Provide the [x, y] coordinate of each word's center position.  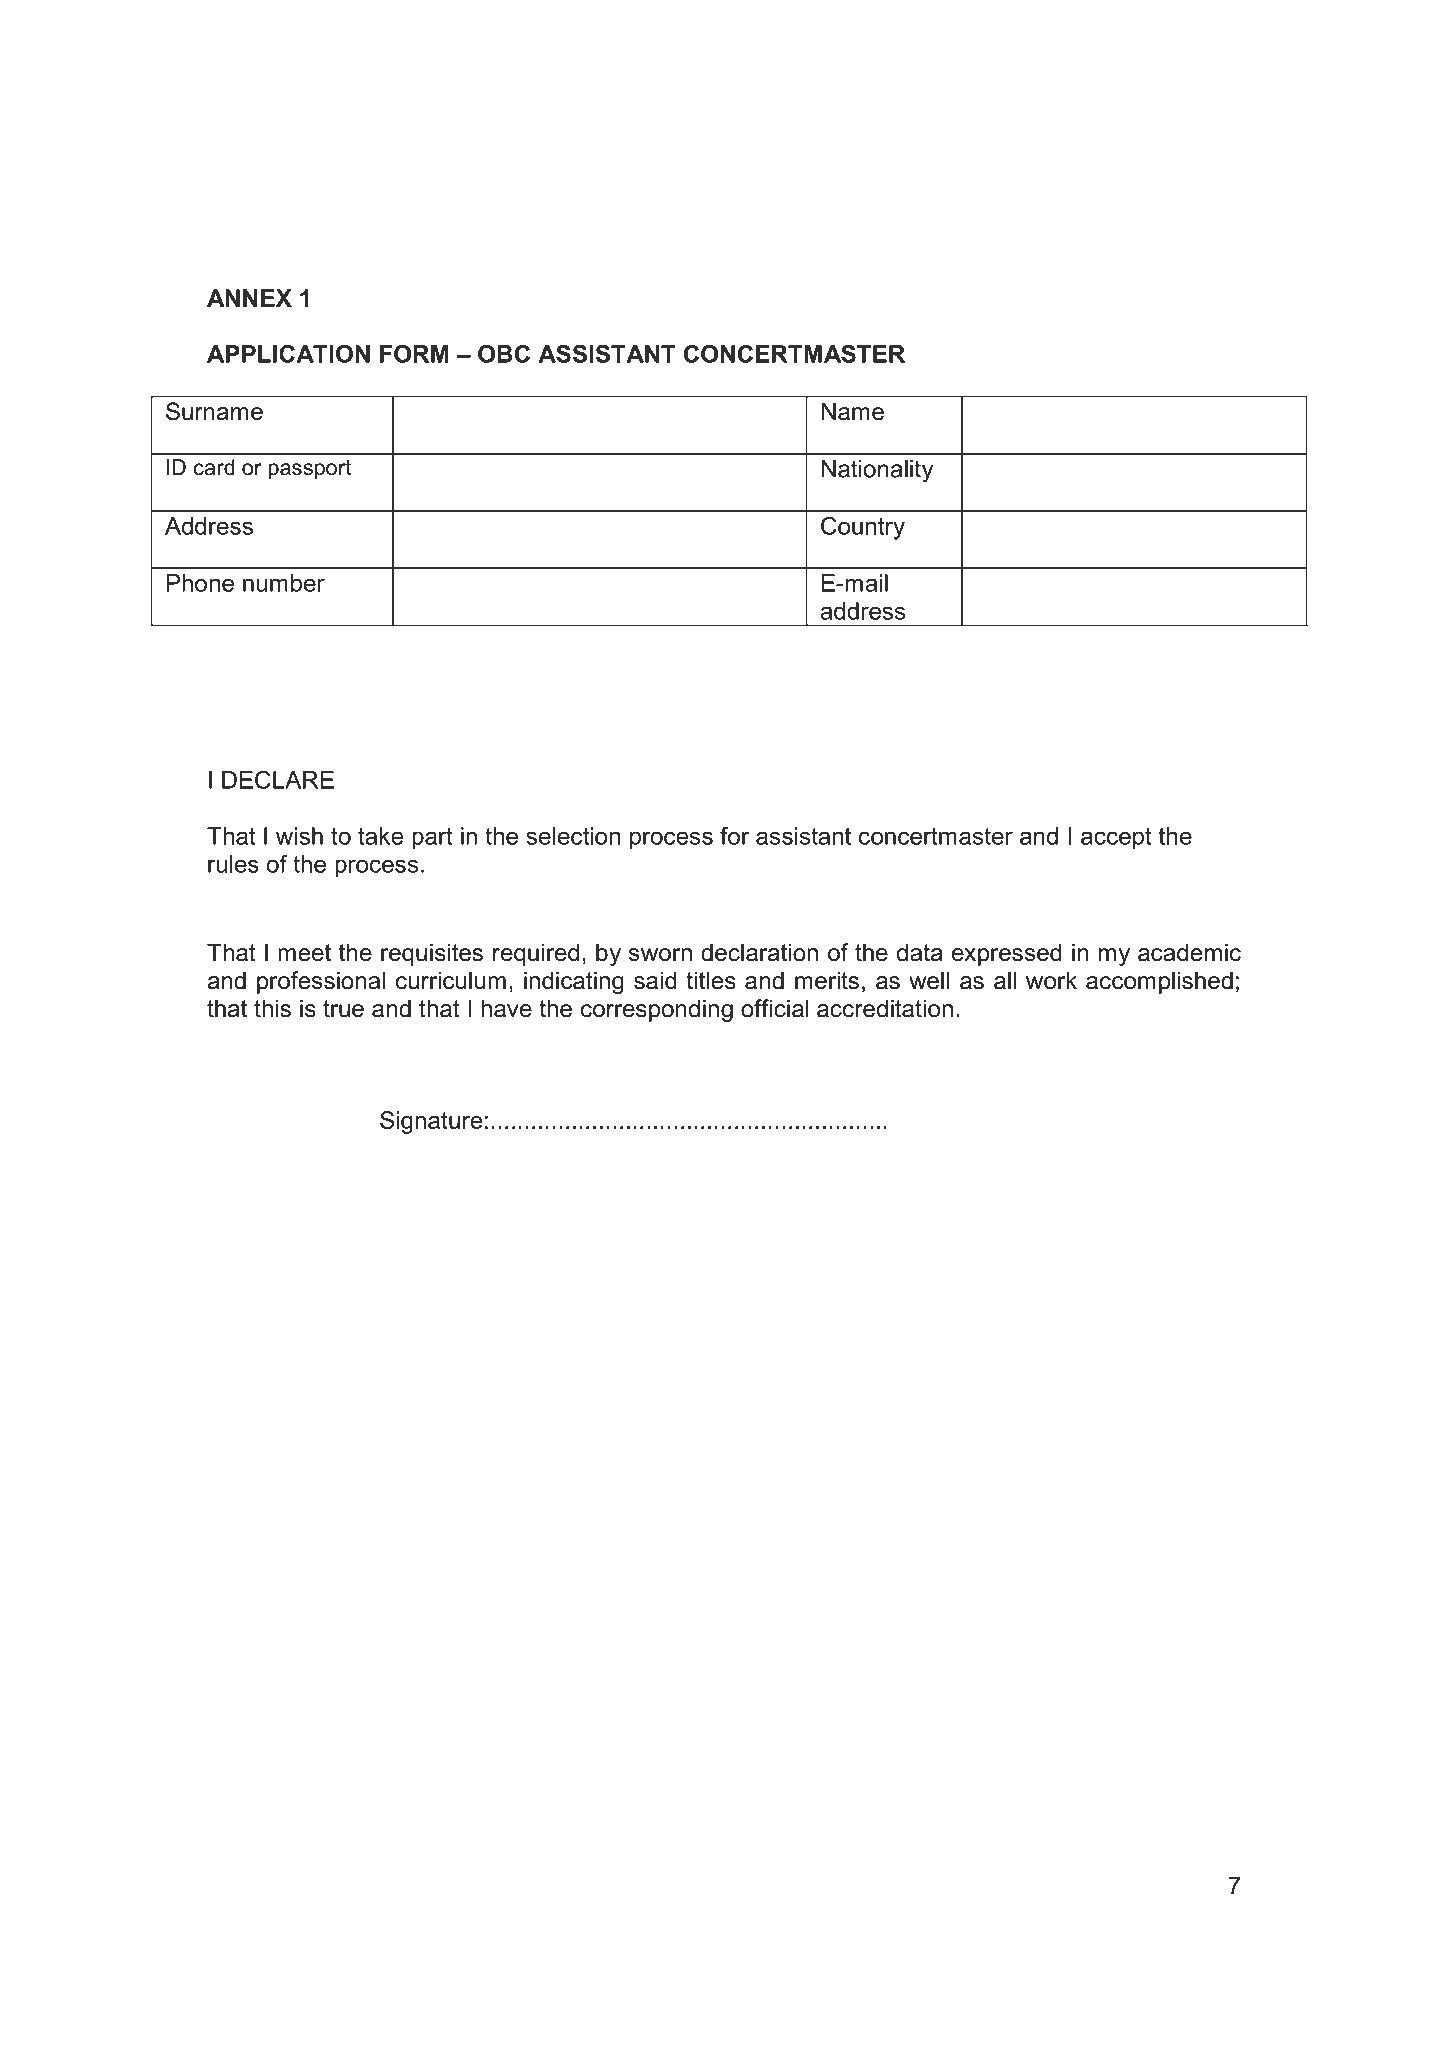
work [1051, 980]
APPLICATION [288, 354]
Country [863, 528]
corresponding [657, 1010]
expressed [1007, 954]
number [284, 583]
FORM [414, 354]
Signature [431, 1122]
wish [299, 836]
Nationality [877, 471]
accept [1116, 839]
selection [573, 836]
